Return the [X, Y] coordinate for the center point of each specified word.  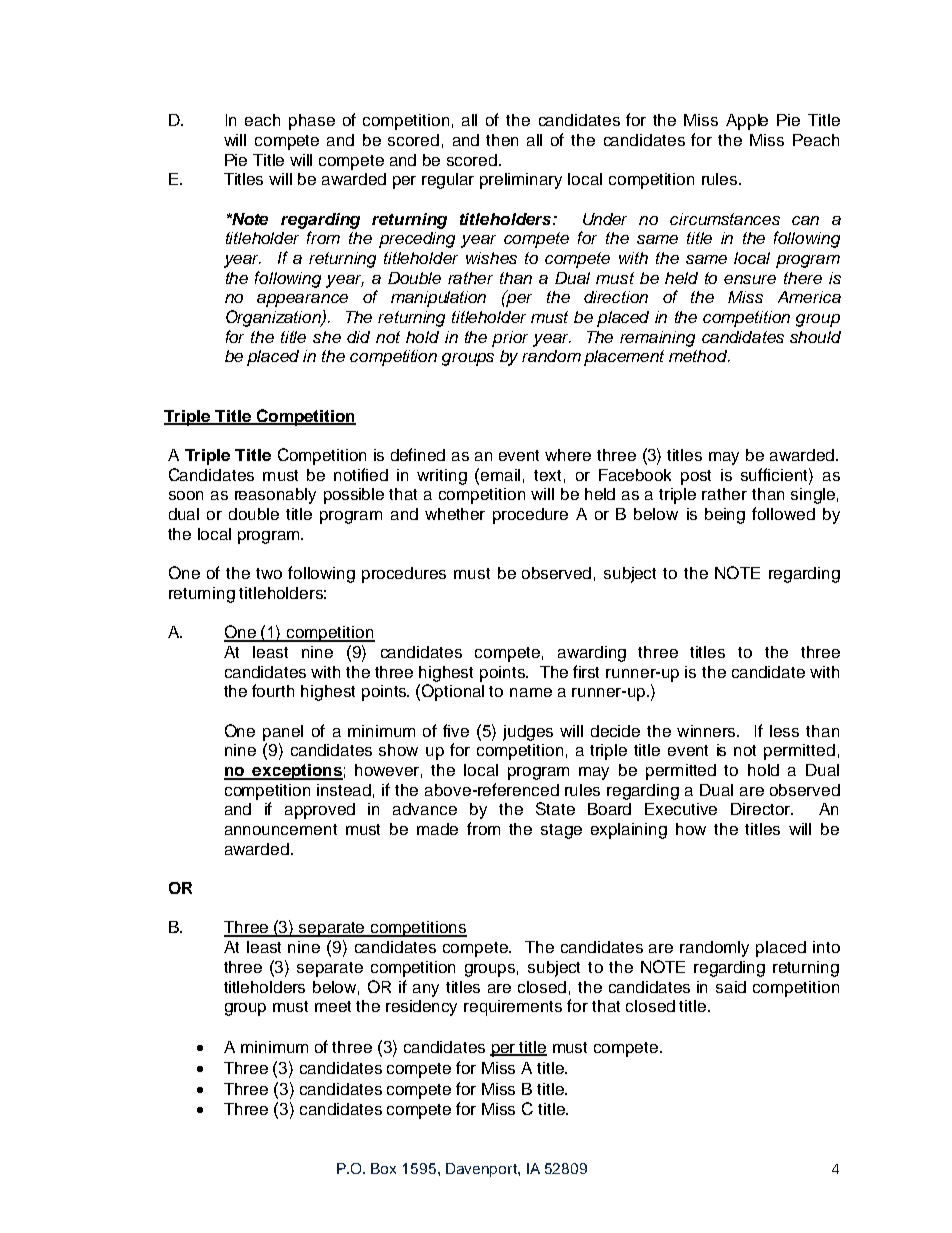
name [531, 692]
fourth [273, 690]
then [502, 140]
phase [312, 122]
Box [383, 1168]
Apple [747, 122]
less [784, 731]
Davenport [482, 1170]
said [731, 987]
